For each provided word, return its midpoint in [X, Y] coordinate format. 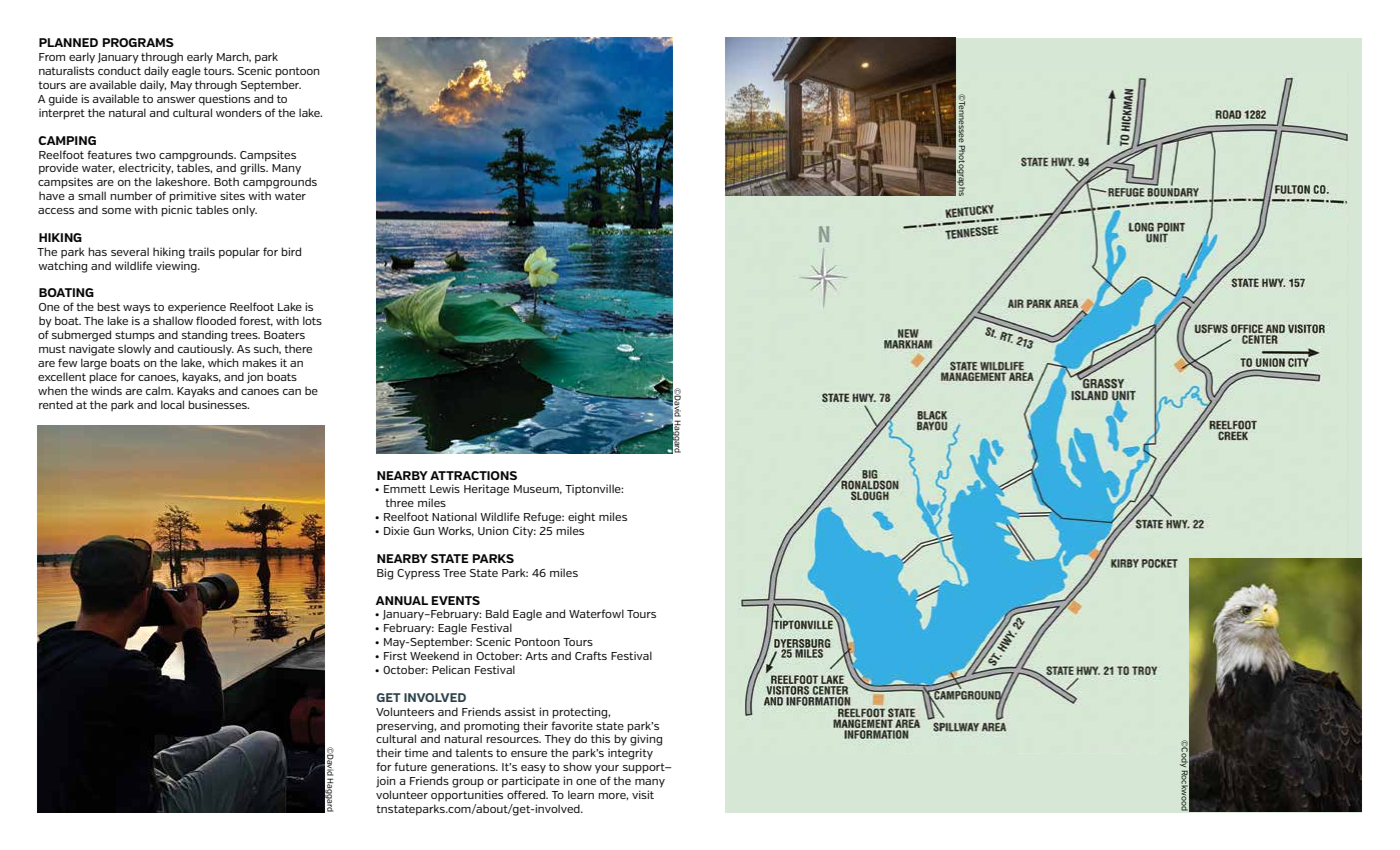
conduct [119, 70]
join [386, 782]
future [410, 766]
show [577, 766]
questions [224, 100]
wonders [239, 112]
